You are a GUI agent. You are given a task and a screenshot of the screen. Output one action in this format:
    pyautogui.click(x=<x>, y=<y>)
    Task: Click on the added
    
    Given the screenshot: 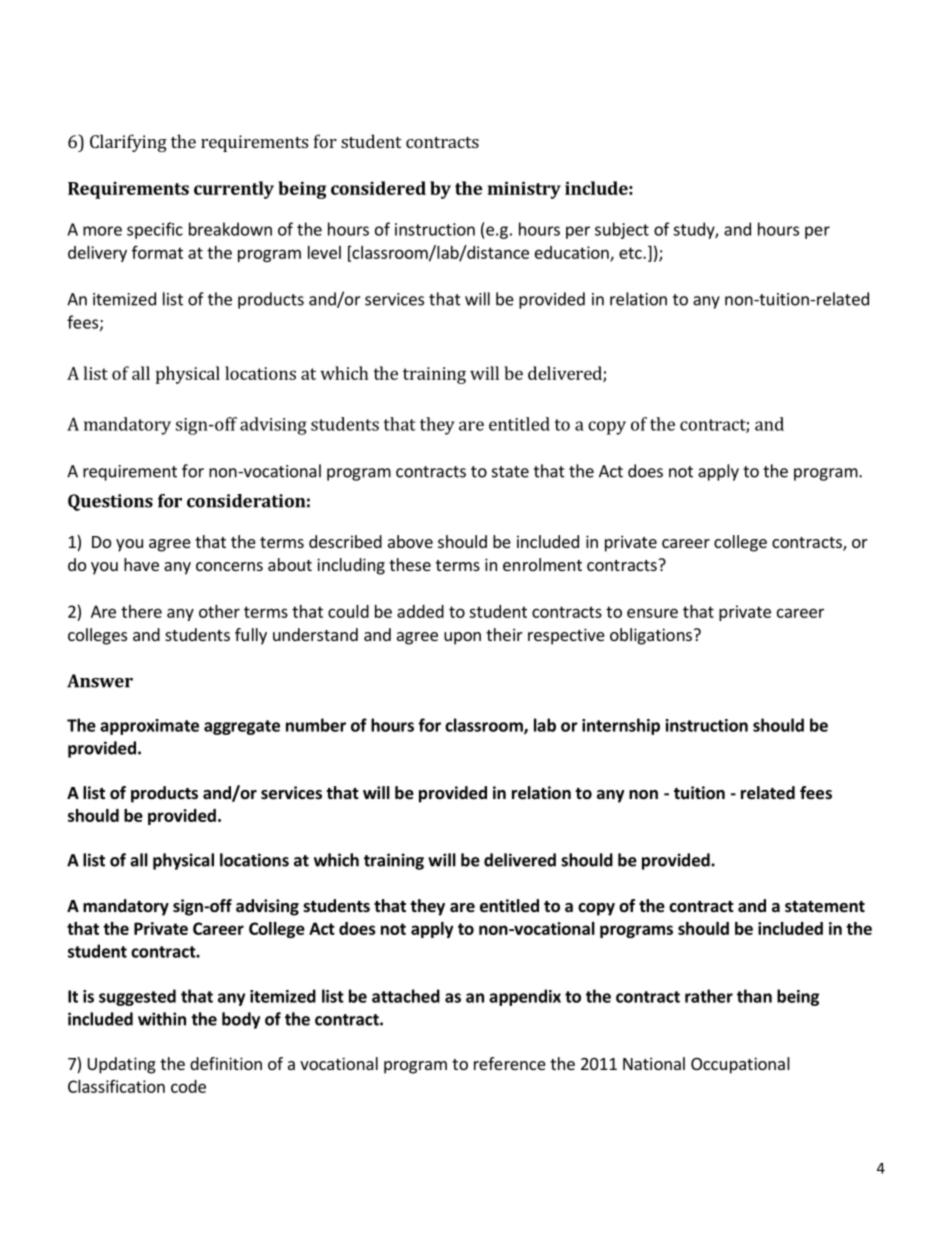 What is the action you would take?
    pyautogui.click(x=420, y=611)
